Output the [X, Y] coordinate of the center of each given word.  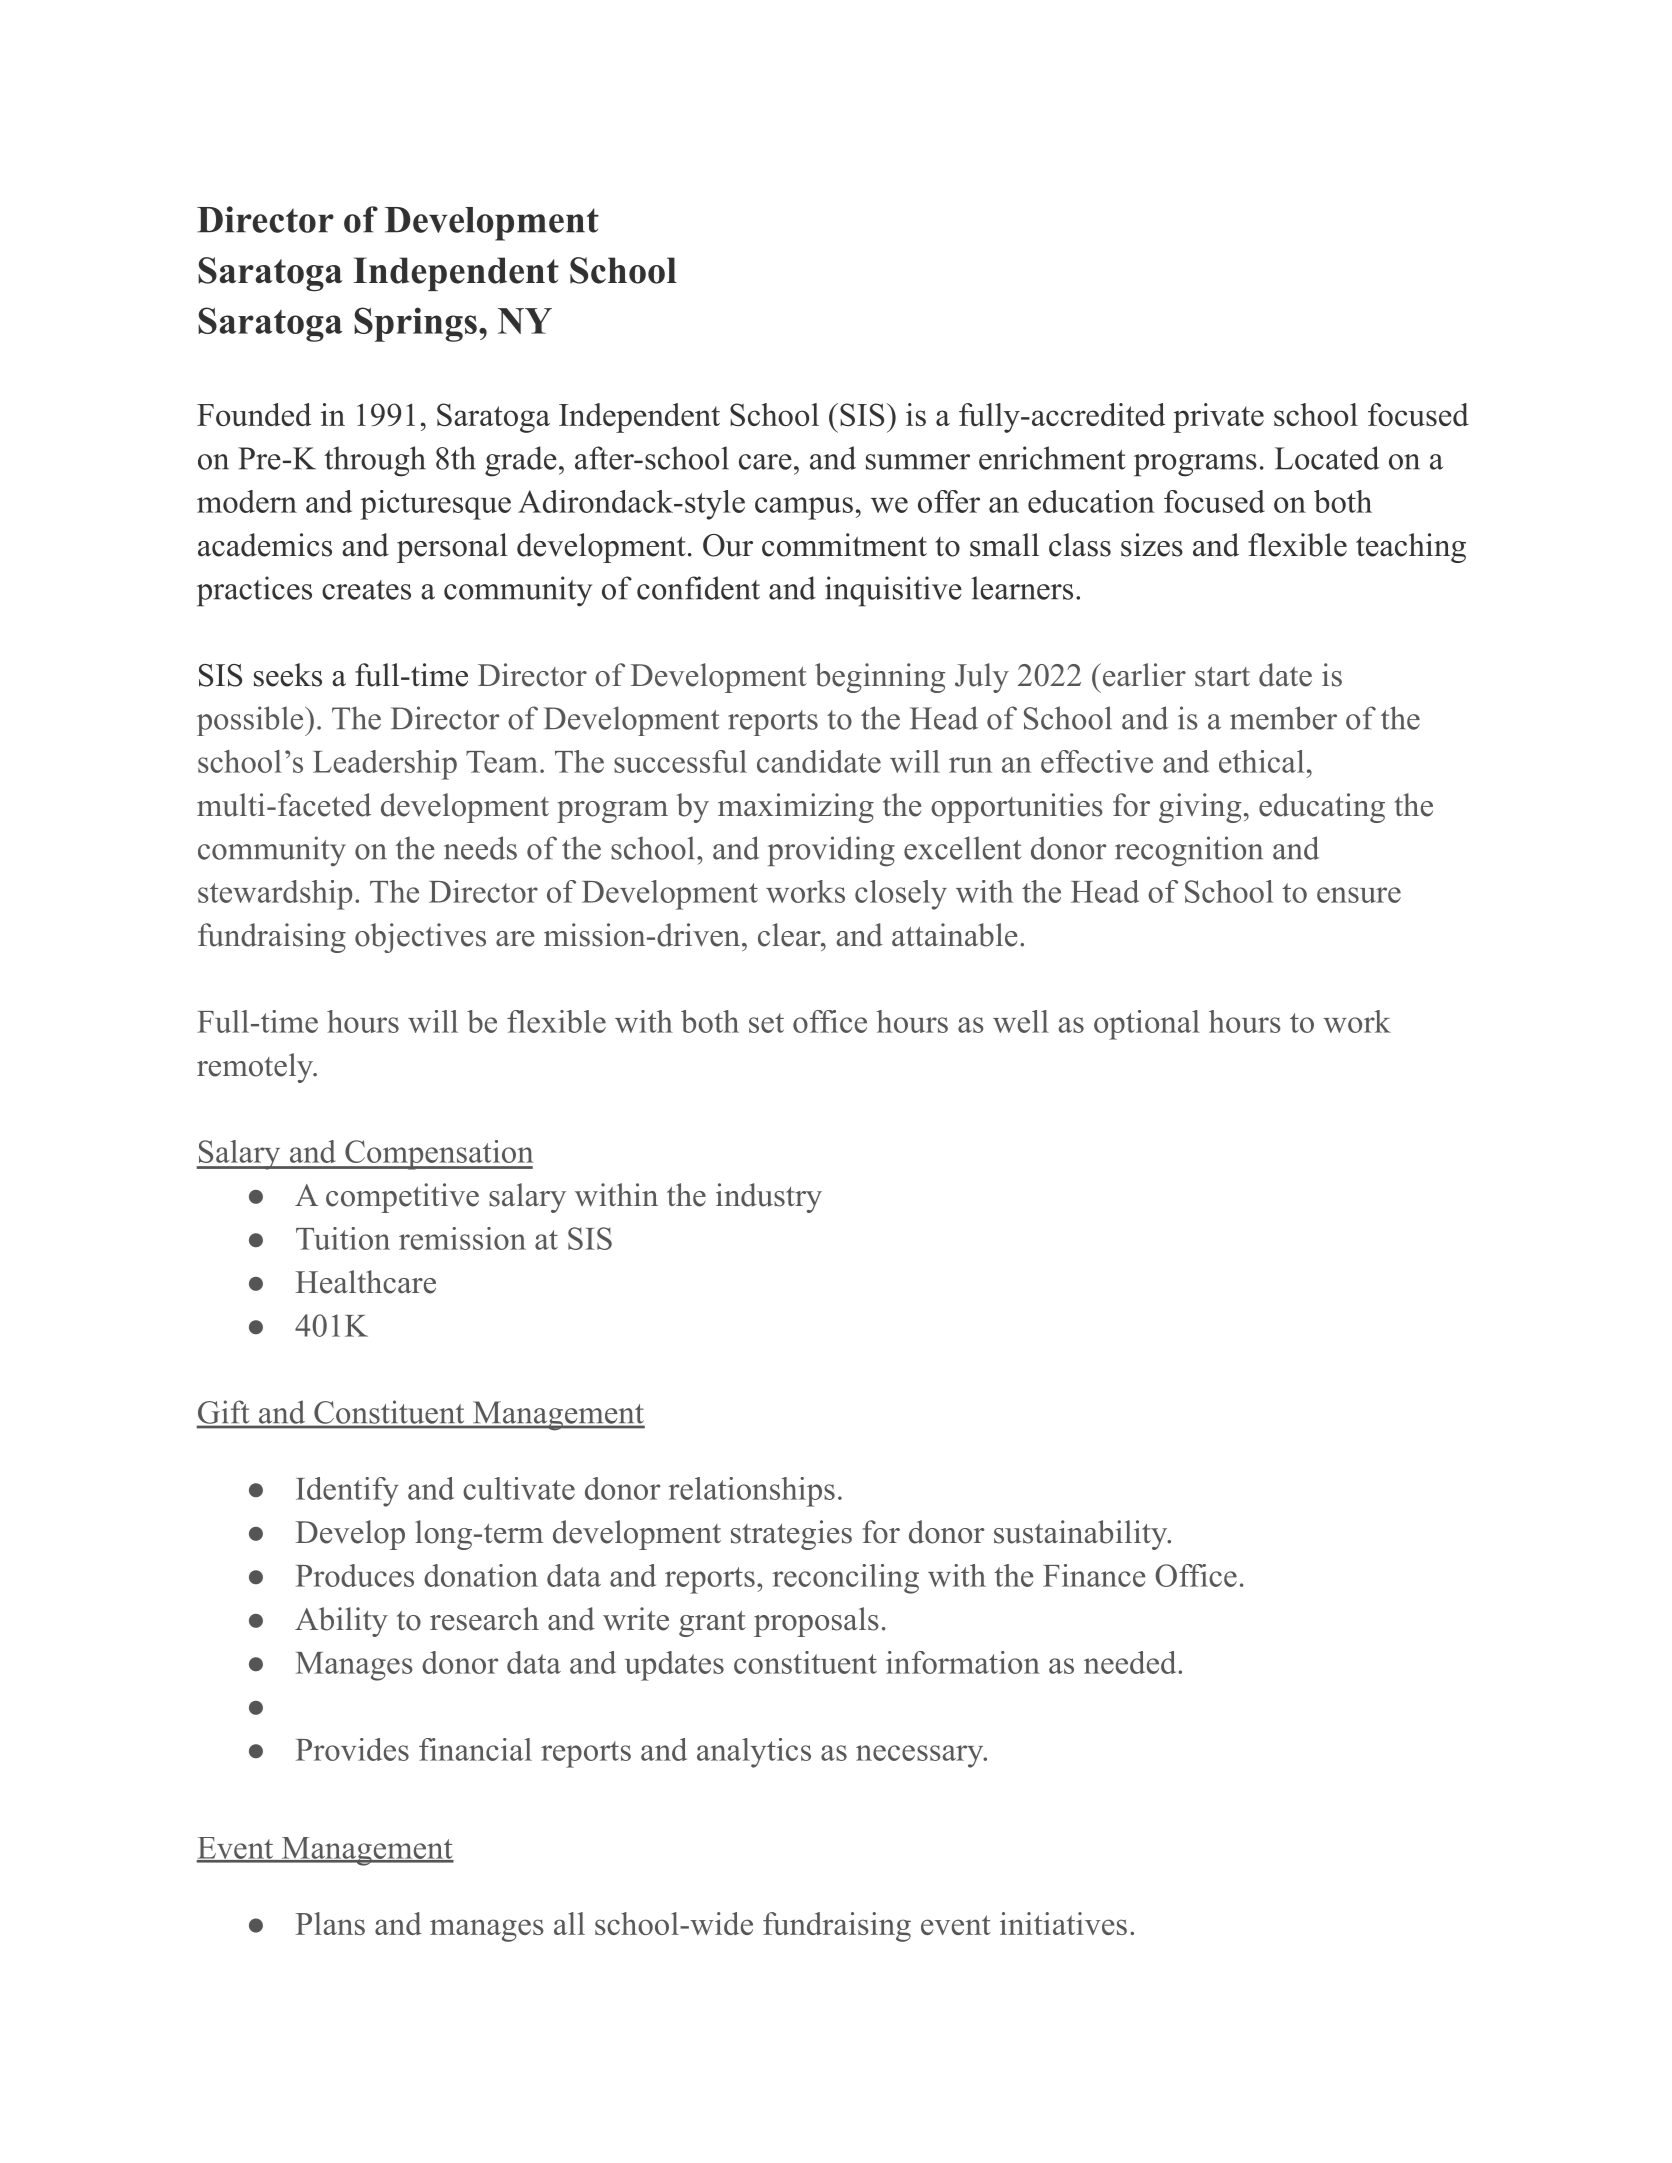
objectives [420, 938]
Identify [347, 1492]
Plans [330, 1923]
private [1218, 418]
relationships [751, 1492]
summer [918, 462]
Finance [1094, 1575]
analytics [754, 1753]
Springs [415, 324]
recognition [1189, 851]
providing [831, 851]
